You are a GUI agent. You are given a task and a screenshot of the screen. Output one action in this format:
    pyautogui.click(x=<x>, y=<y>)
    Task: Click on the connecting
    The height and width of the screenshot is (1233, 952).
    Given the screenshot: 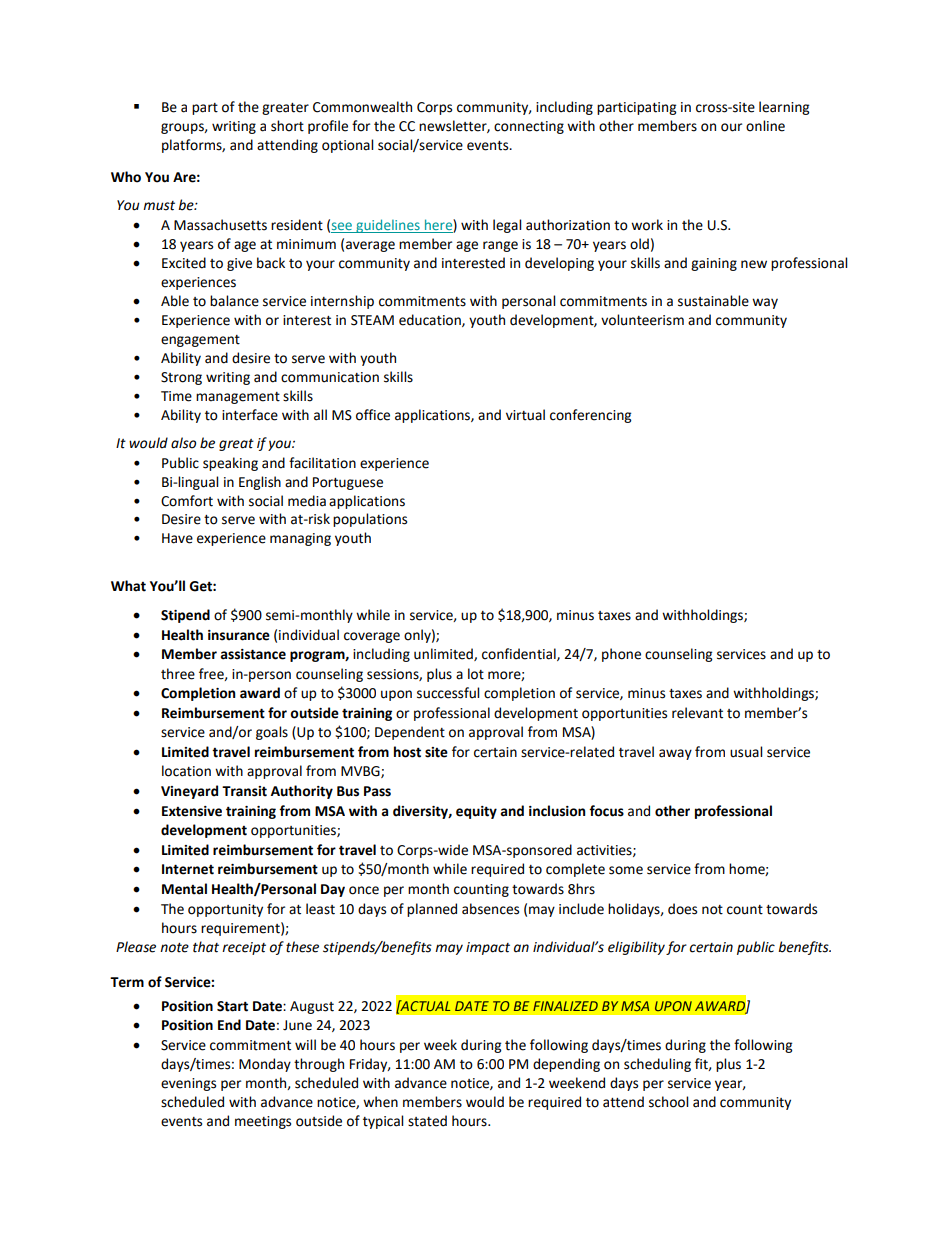 What is the action you would take?
    pyautogui.click(x=529, y=127)
